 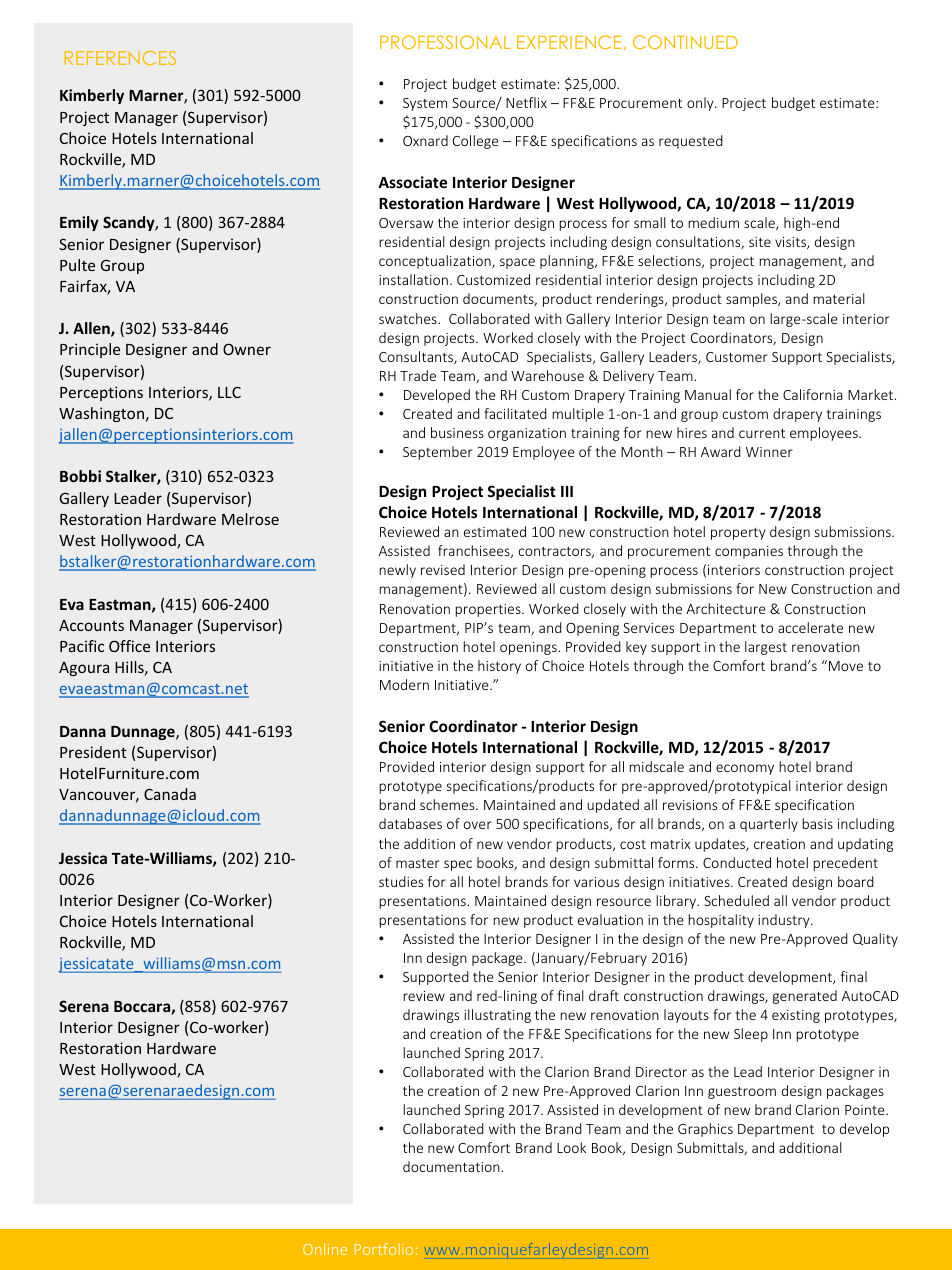 I want to click on REFERENCES, so click(x=120, y=58).
